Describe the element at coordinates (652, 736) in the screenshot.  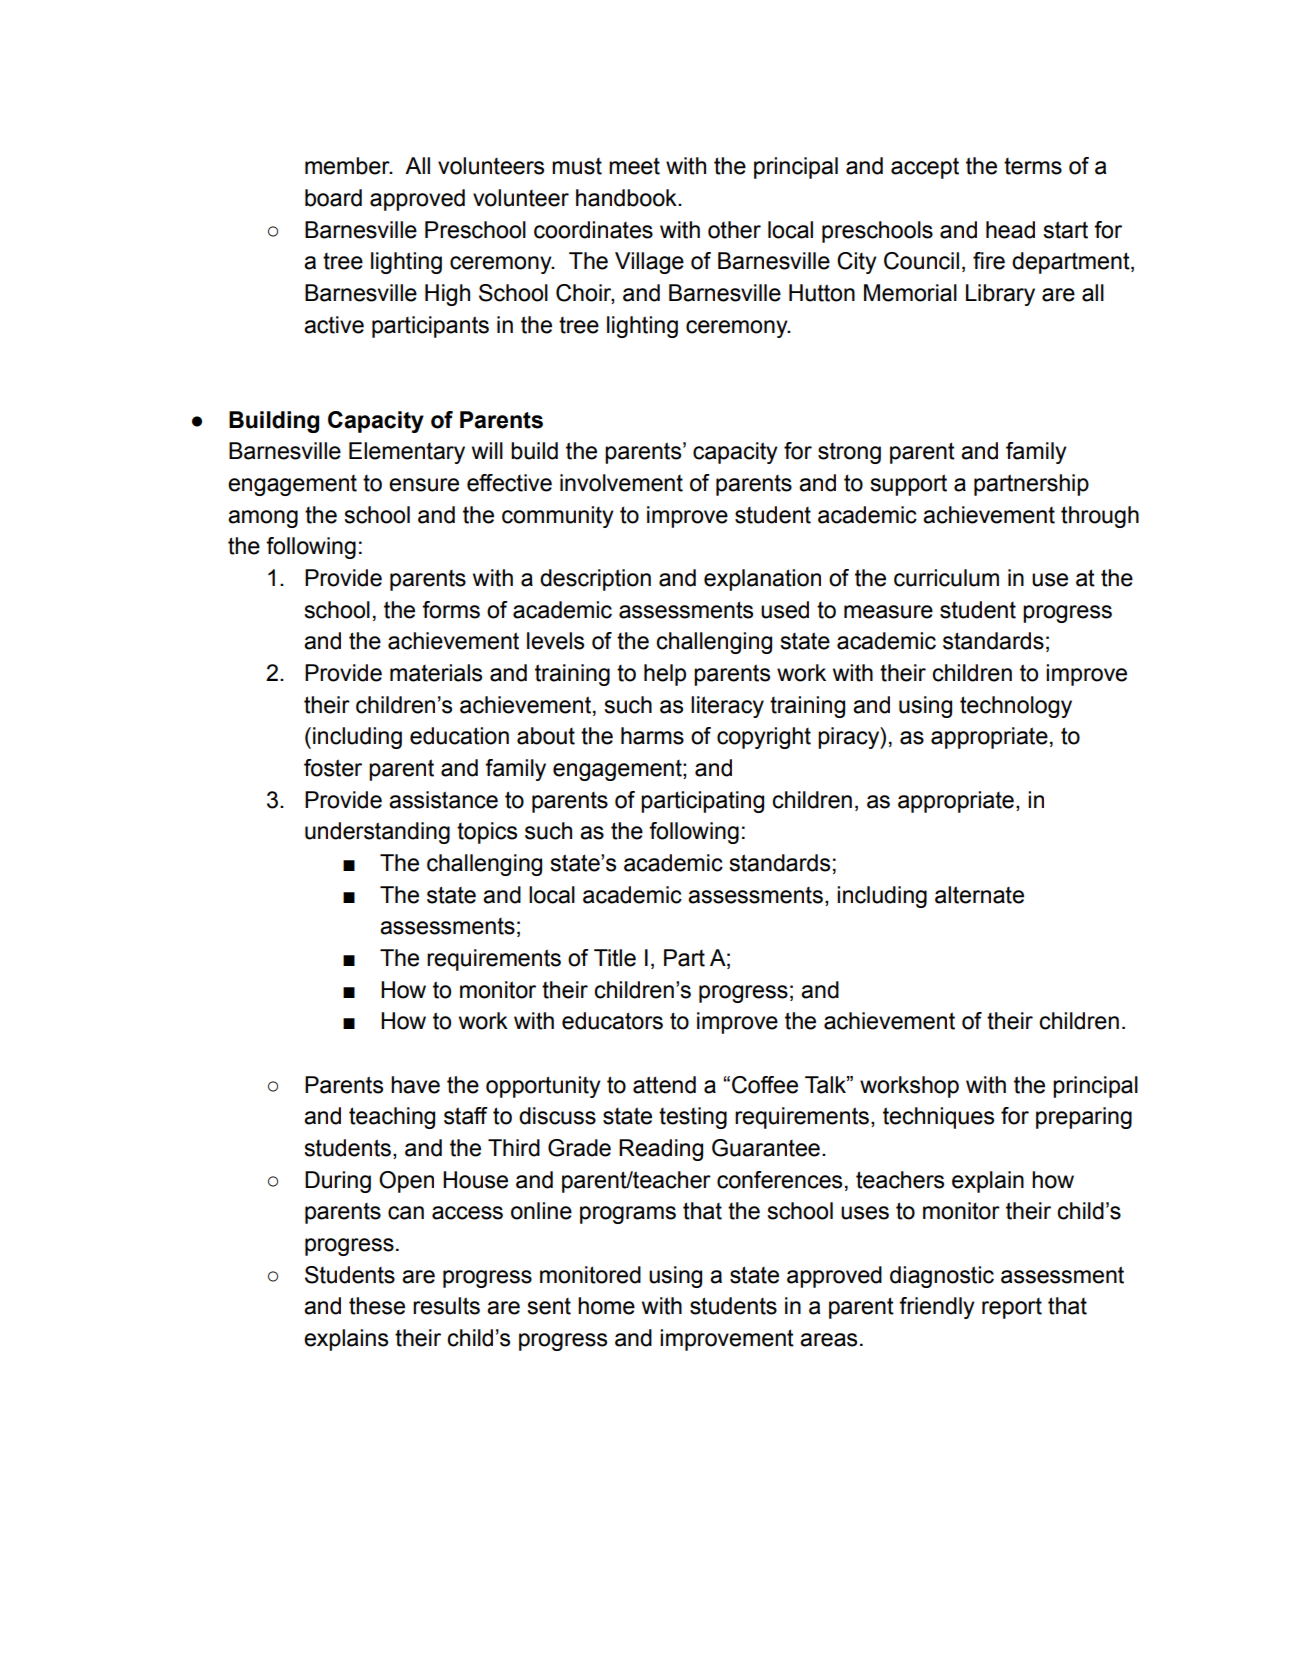
I see `harms` at that location.
